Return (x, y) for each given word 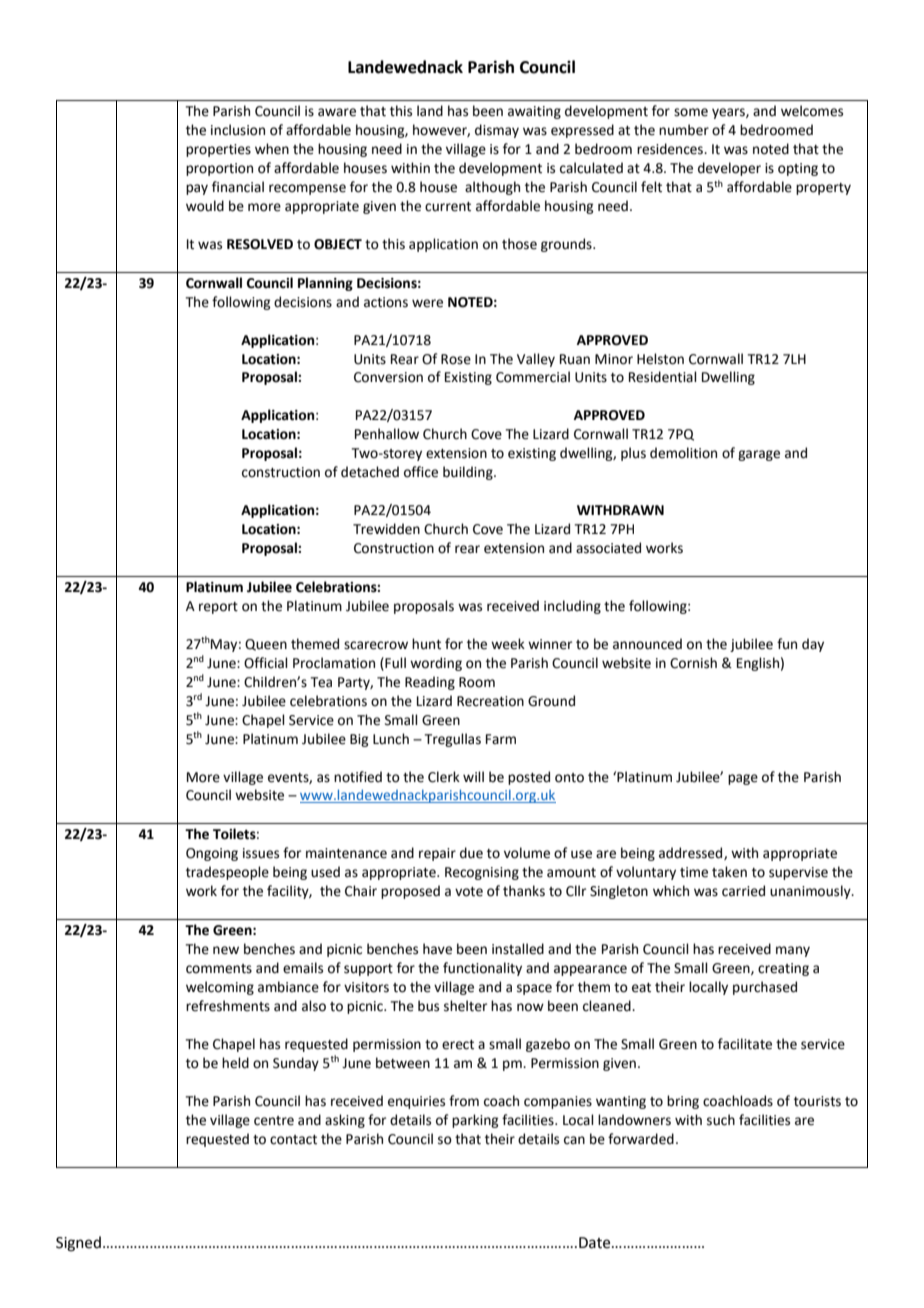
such (721, 1120)
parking (475, 1121)
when (272, 149)
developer (729, 169)
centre (274, 1121)
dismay (497, 131)
